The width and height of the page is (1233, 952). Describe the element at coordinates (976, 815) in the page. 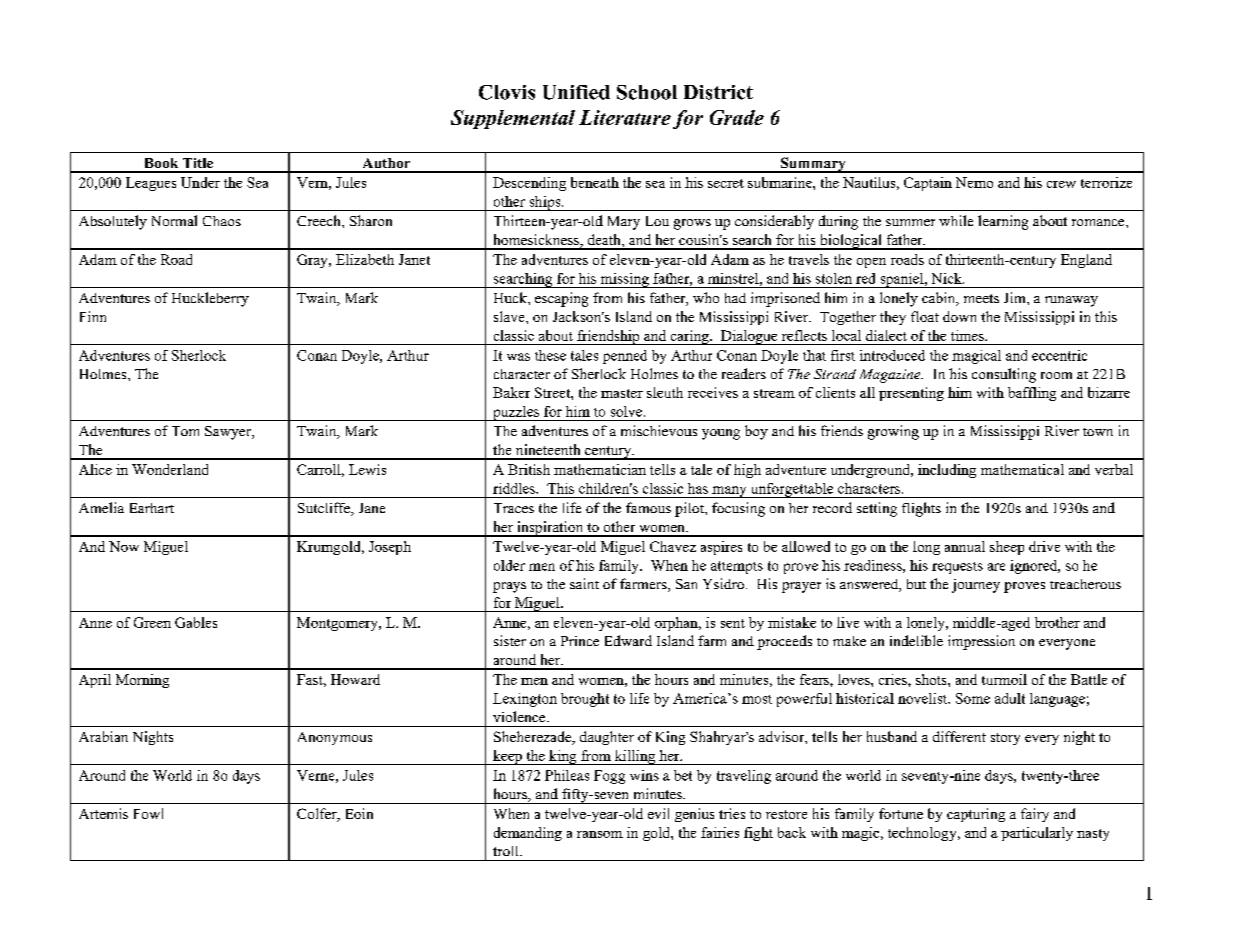

I see `capturing` at that location.
